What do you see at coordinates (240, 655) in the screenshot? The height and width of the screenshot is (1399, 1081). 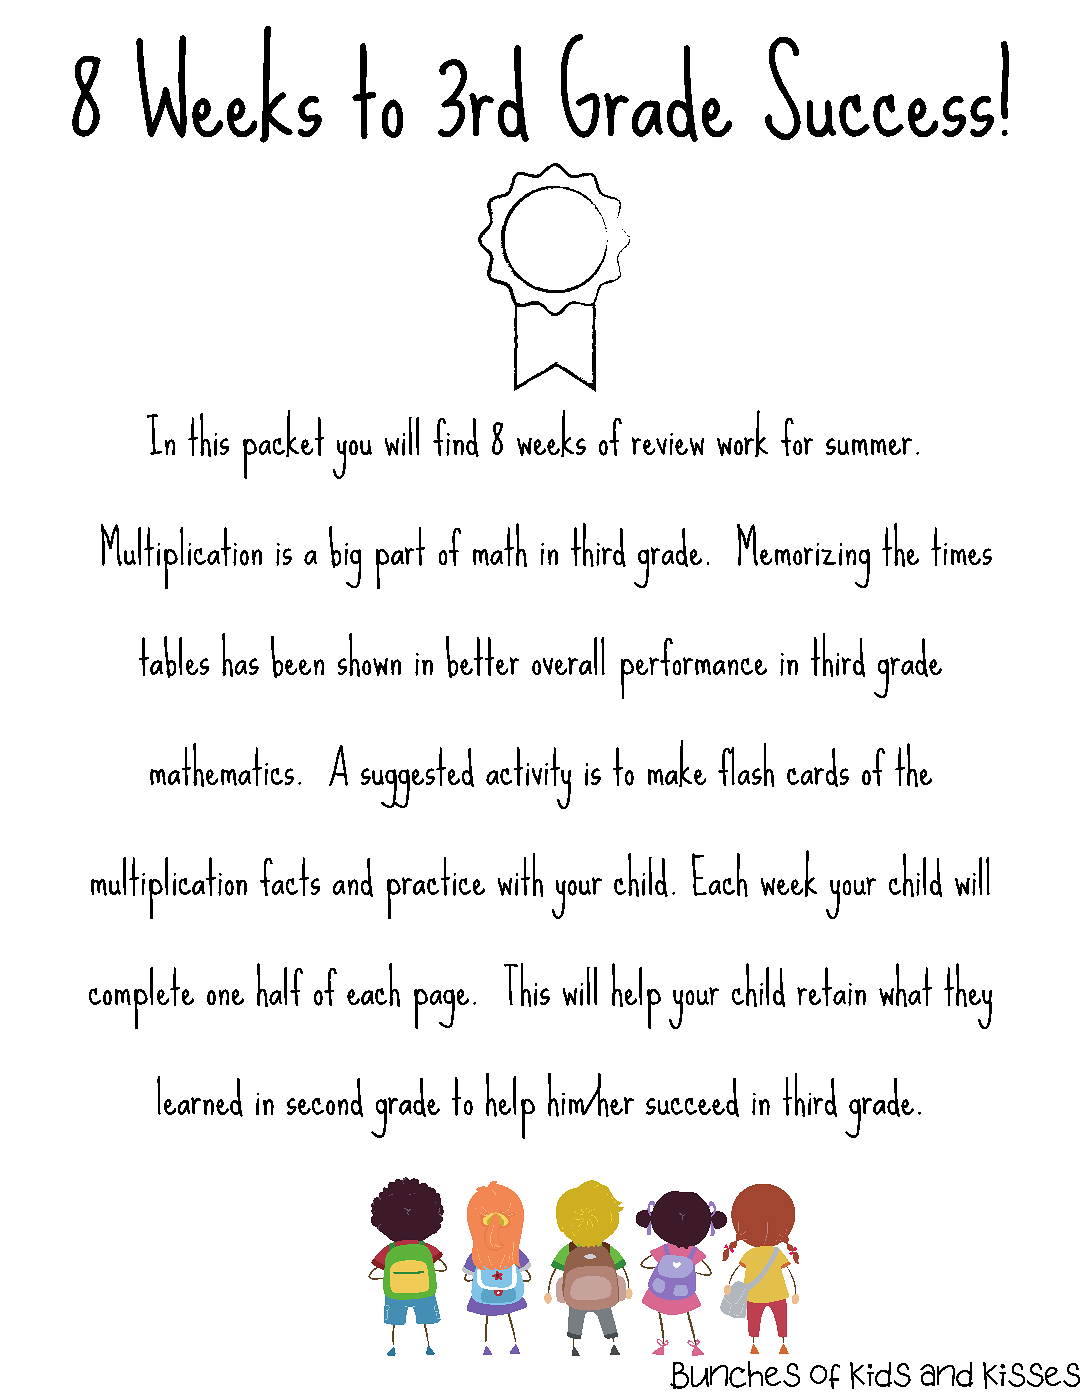 I see `has` at bounding box center [240, 655].
